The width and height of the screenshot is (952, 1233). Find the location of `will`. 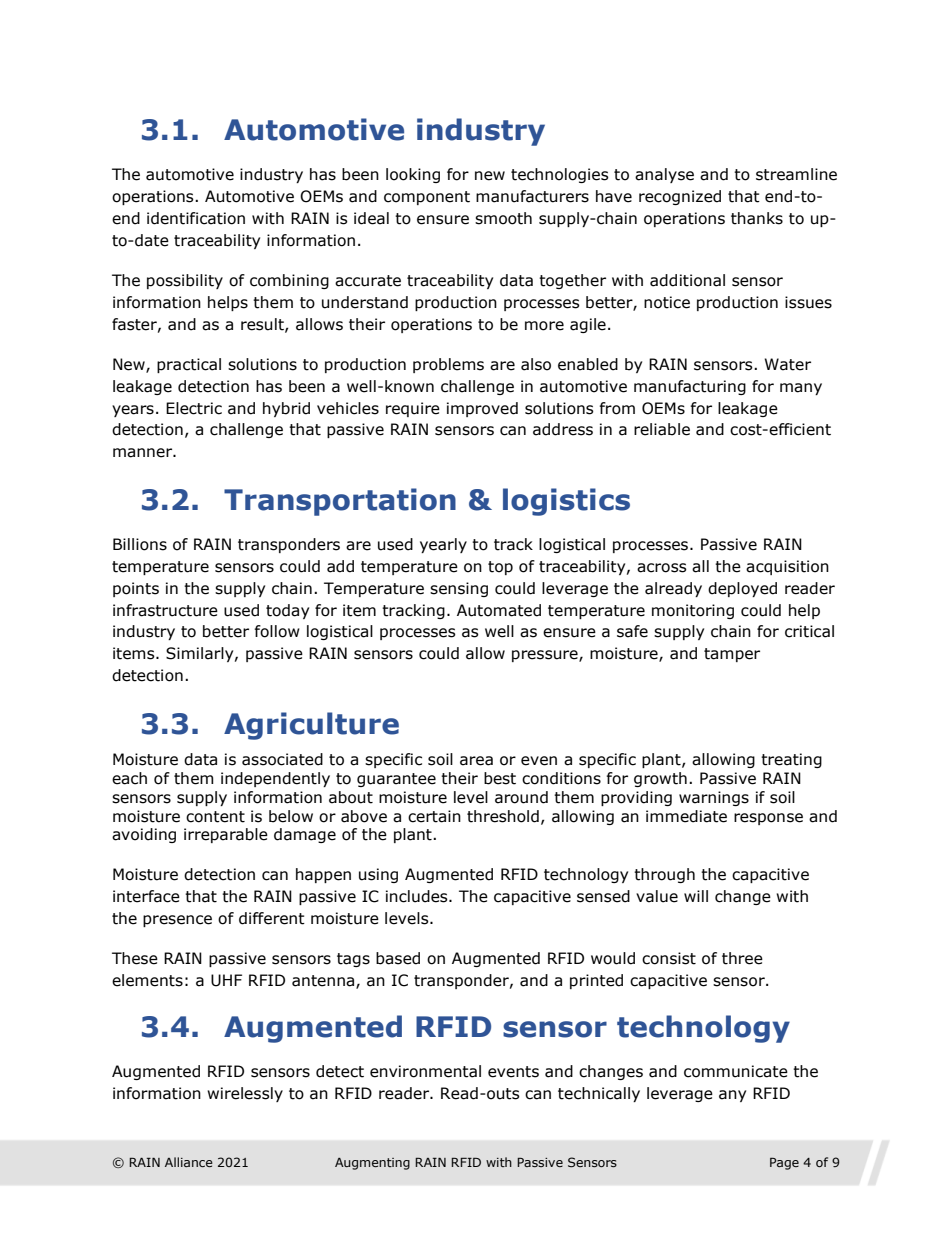

will is located at coordinates (696, 896).
